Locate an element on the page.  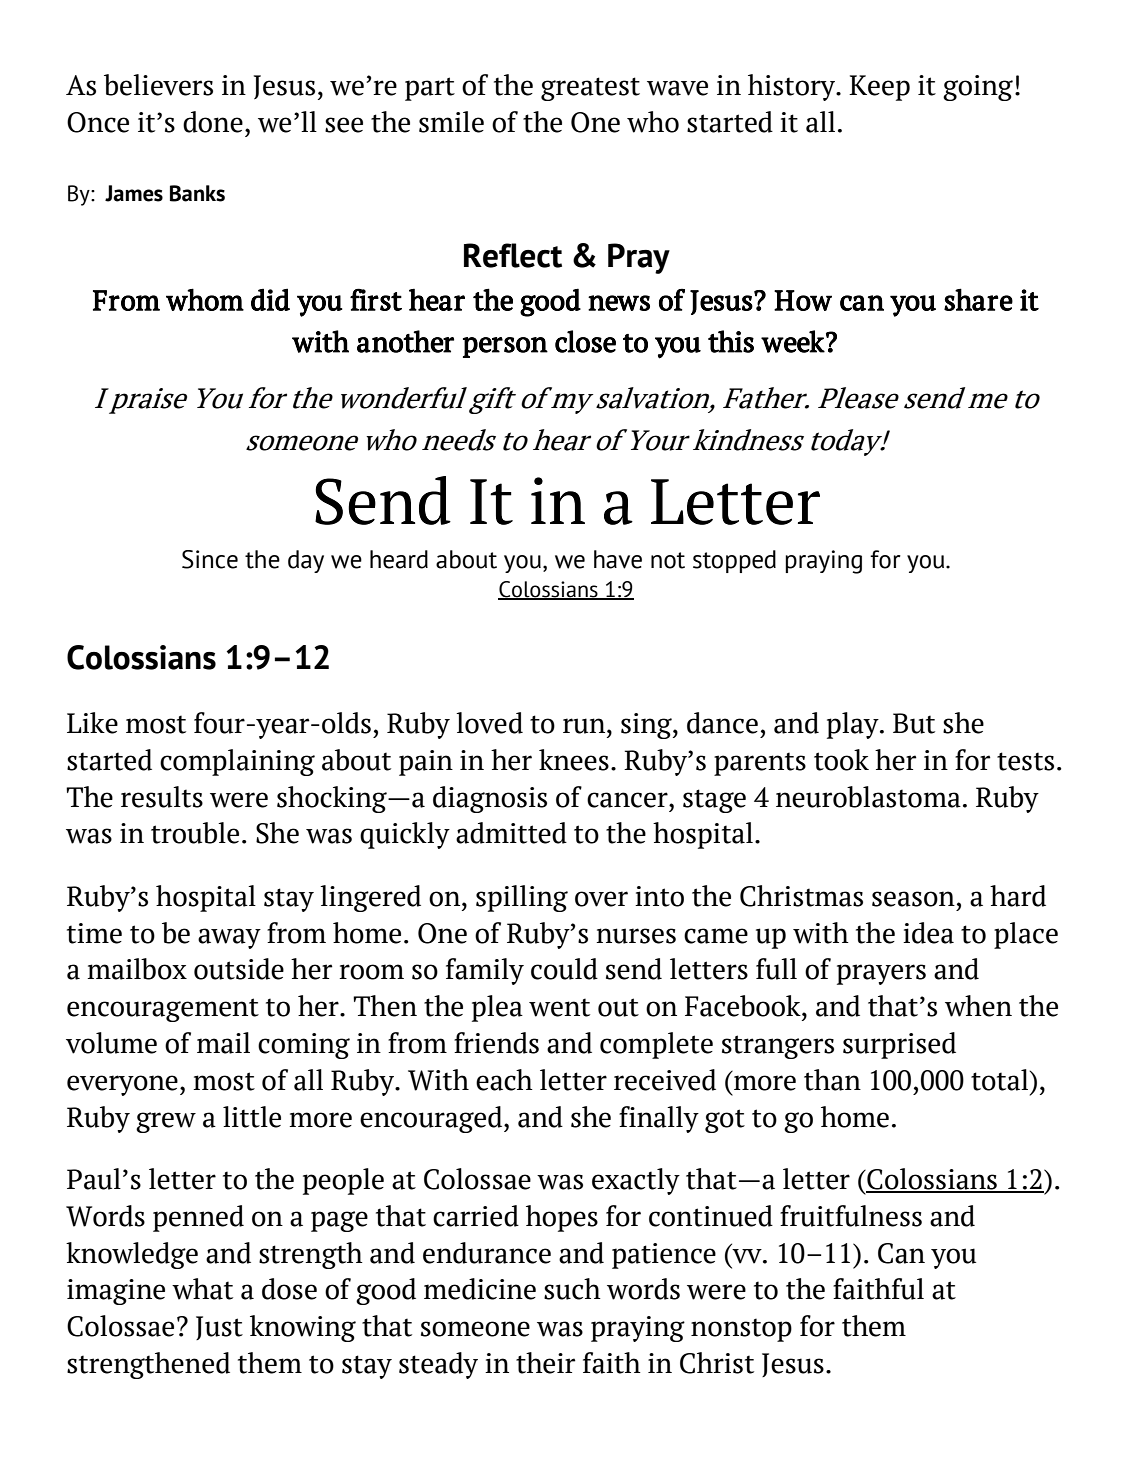
Just is located at coordinates (219, 1328).
